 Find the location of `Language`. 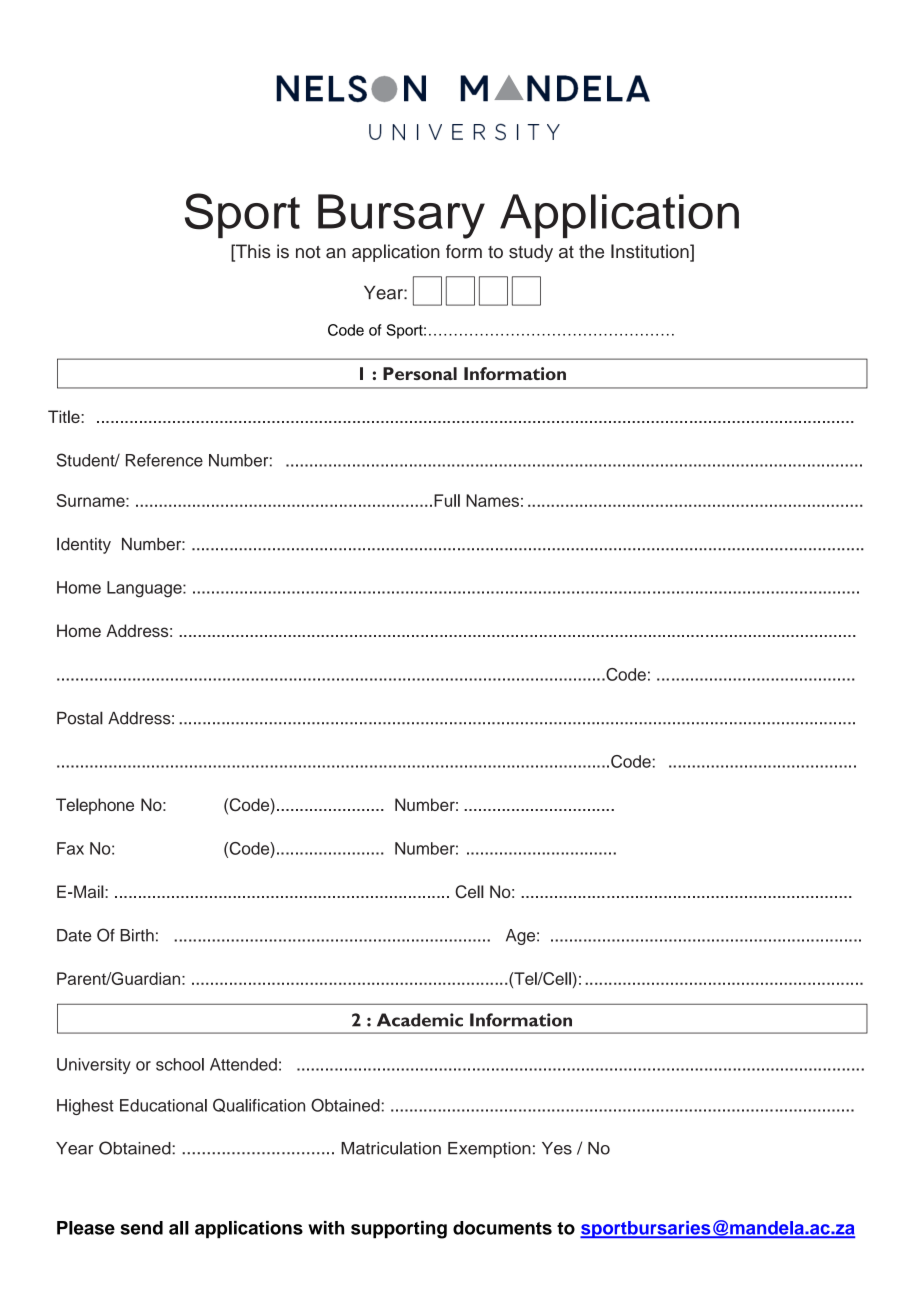

Language is located at coordinates (145, 589).
